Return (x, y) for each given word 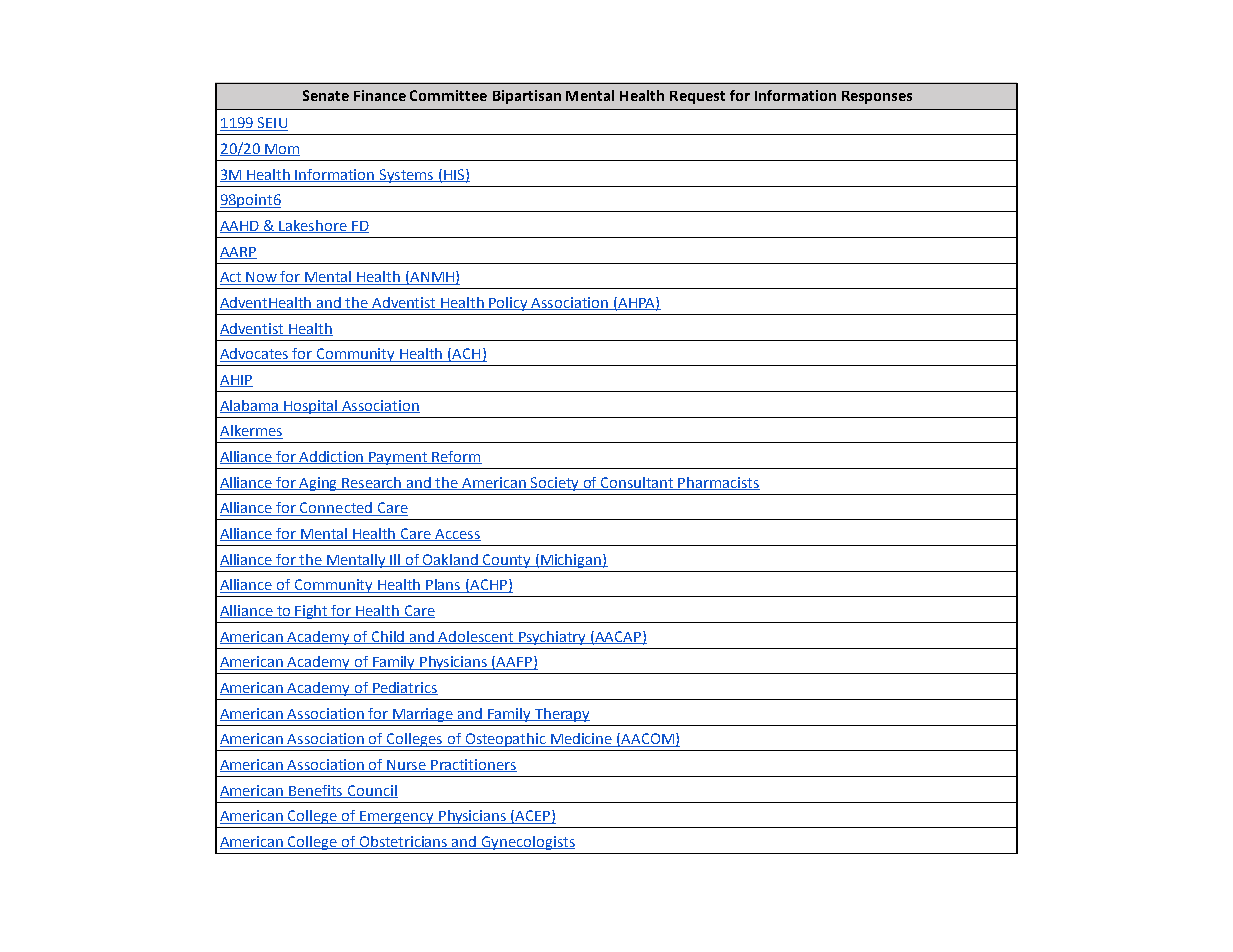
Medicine (582, 740)
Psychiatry (553, 638)
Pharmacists (718, 483)
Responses (877, 97)
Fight (312, 612)
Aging (319, 484)
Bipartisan (527, 97)
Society (555, 484)
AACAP (618, 637)
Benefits (316, 791)
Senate (326, 95)
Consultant (638, 483)
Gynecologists (527, 843)
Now (262, 278)
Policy (509, 304)
